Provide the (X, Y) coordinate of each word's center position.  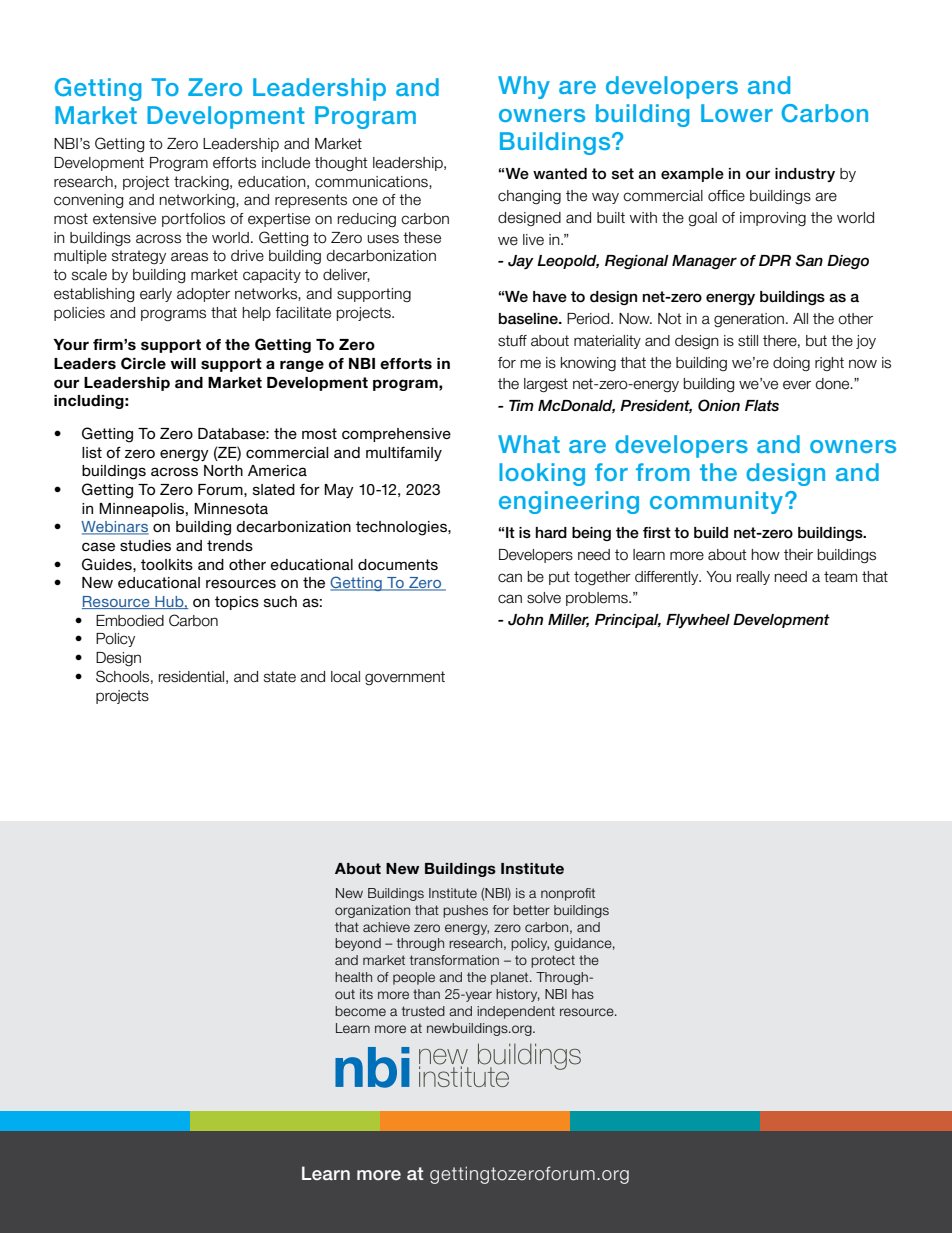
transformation (454, 960)
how (765, 555)
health (353, 977)
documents (398, 564)
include (286, 163)
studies (145, 545)
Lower (737, 113)
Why (524, 87)
